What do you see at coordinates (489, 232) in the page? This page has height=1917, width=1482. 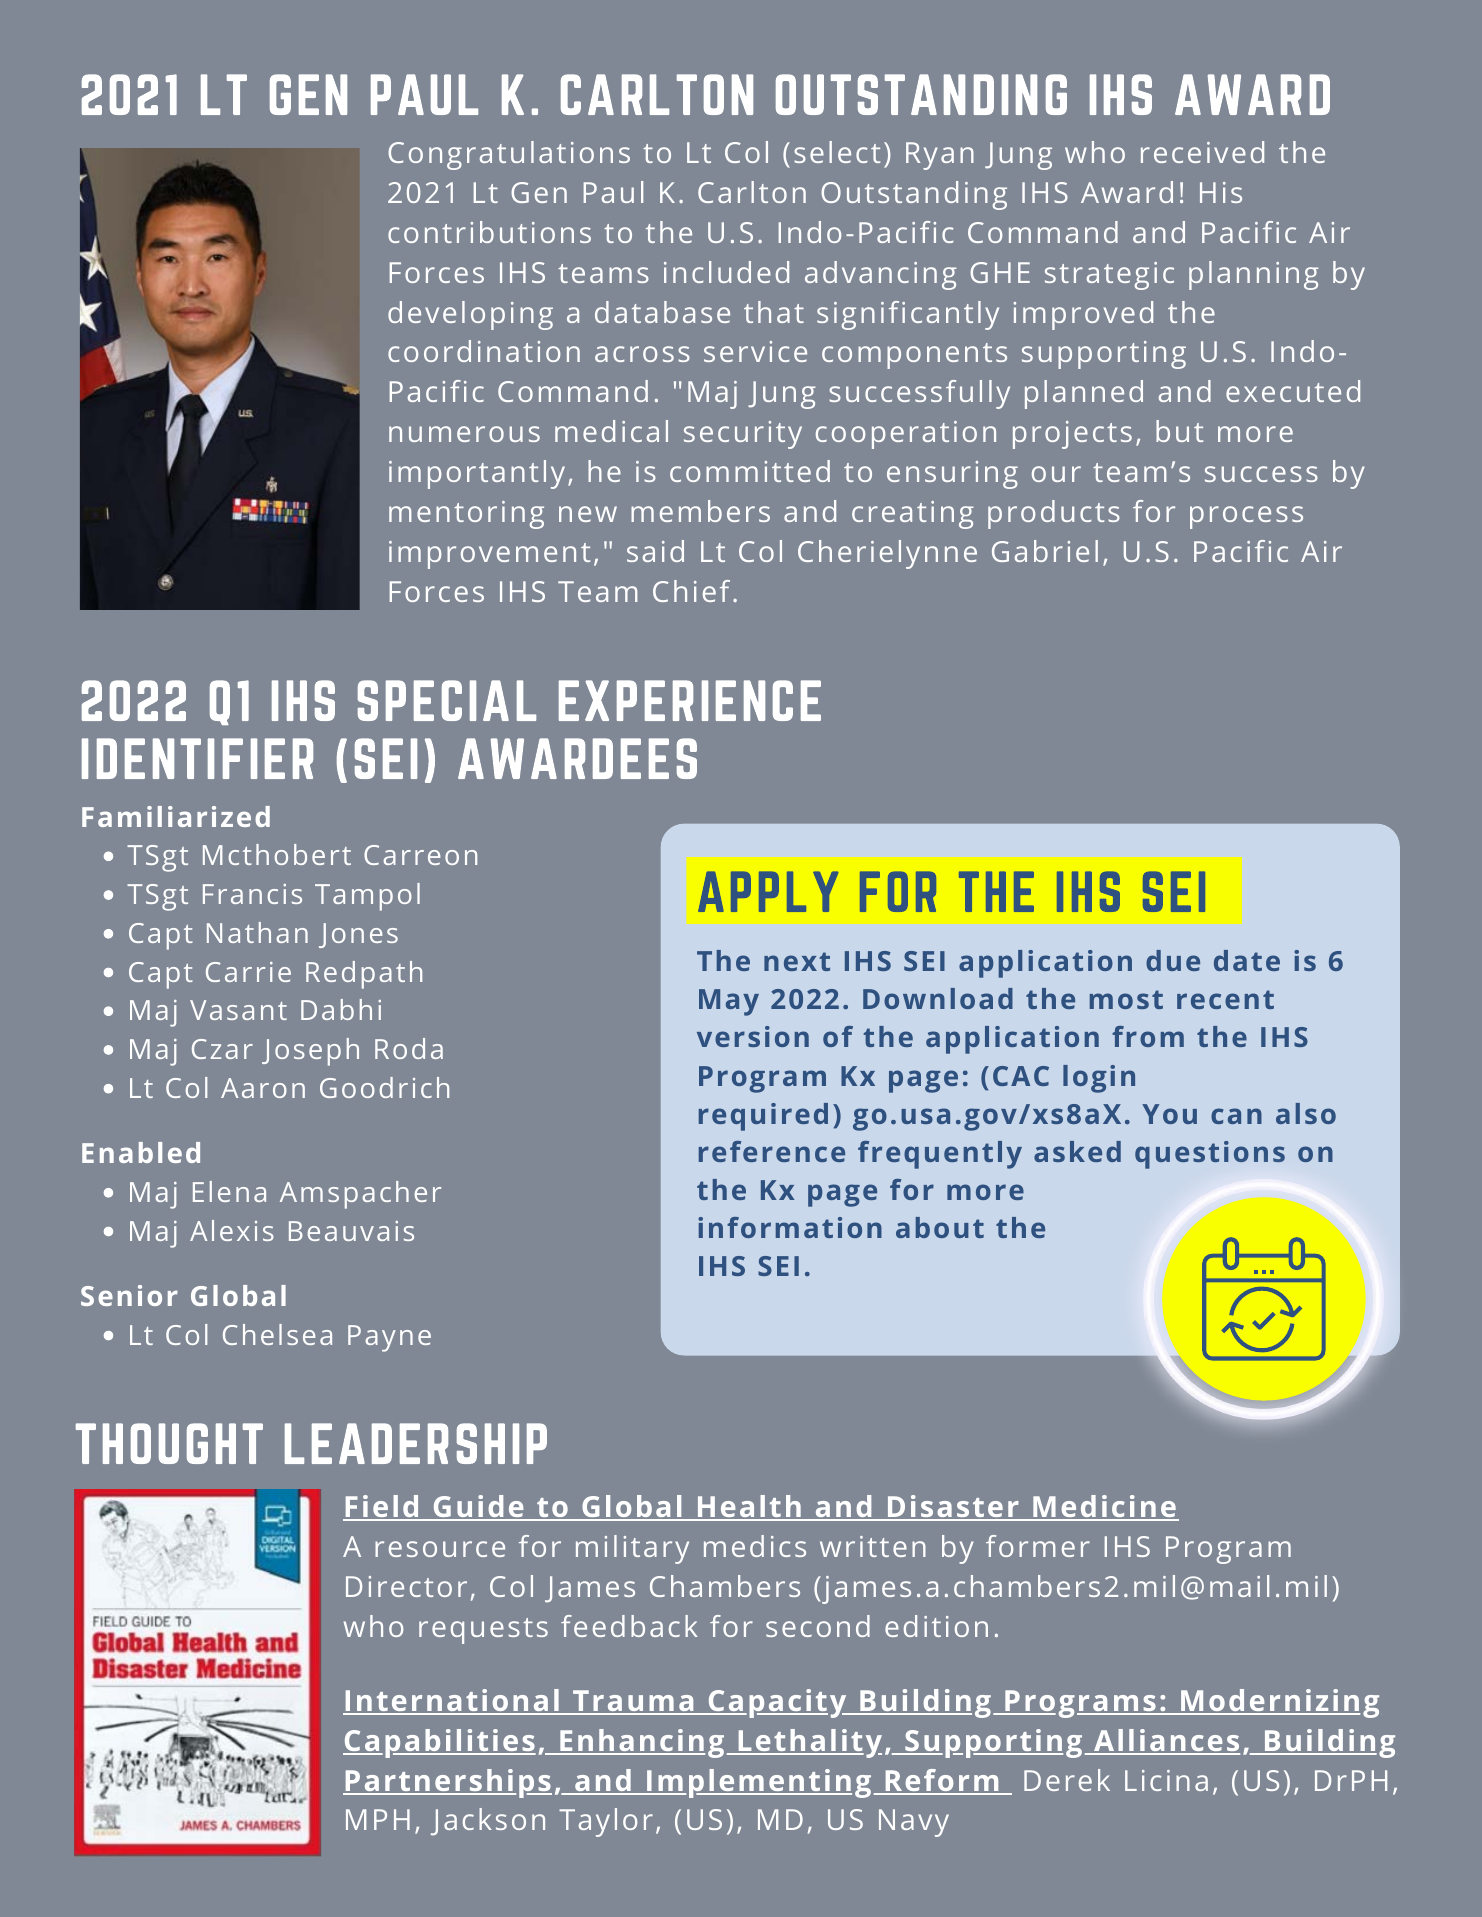 I see `contributions` at bounding box center [489, 232].
